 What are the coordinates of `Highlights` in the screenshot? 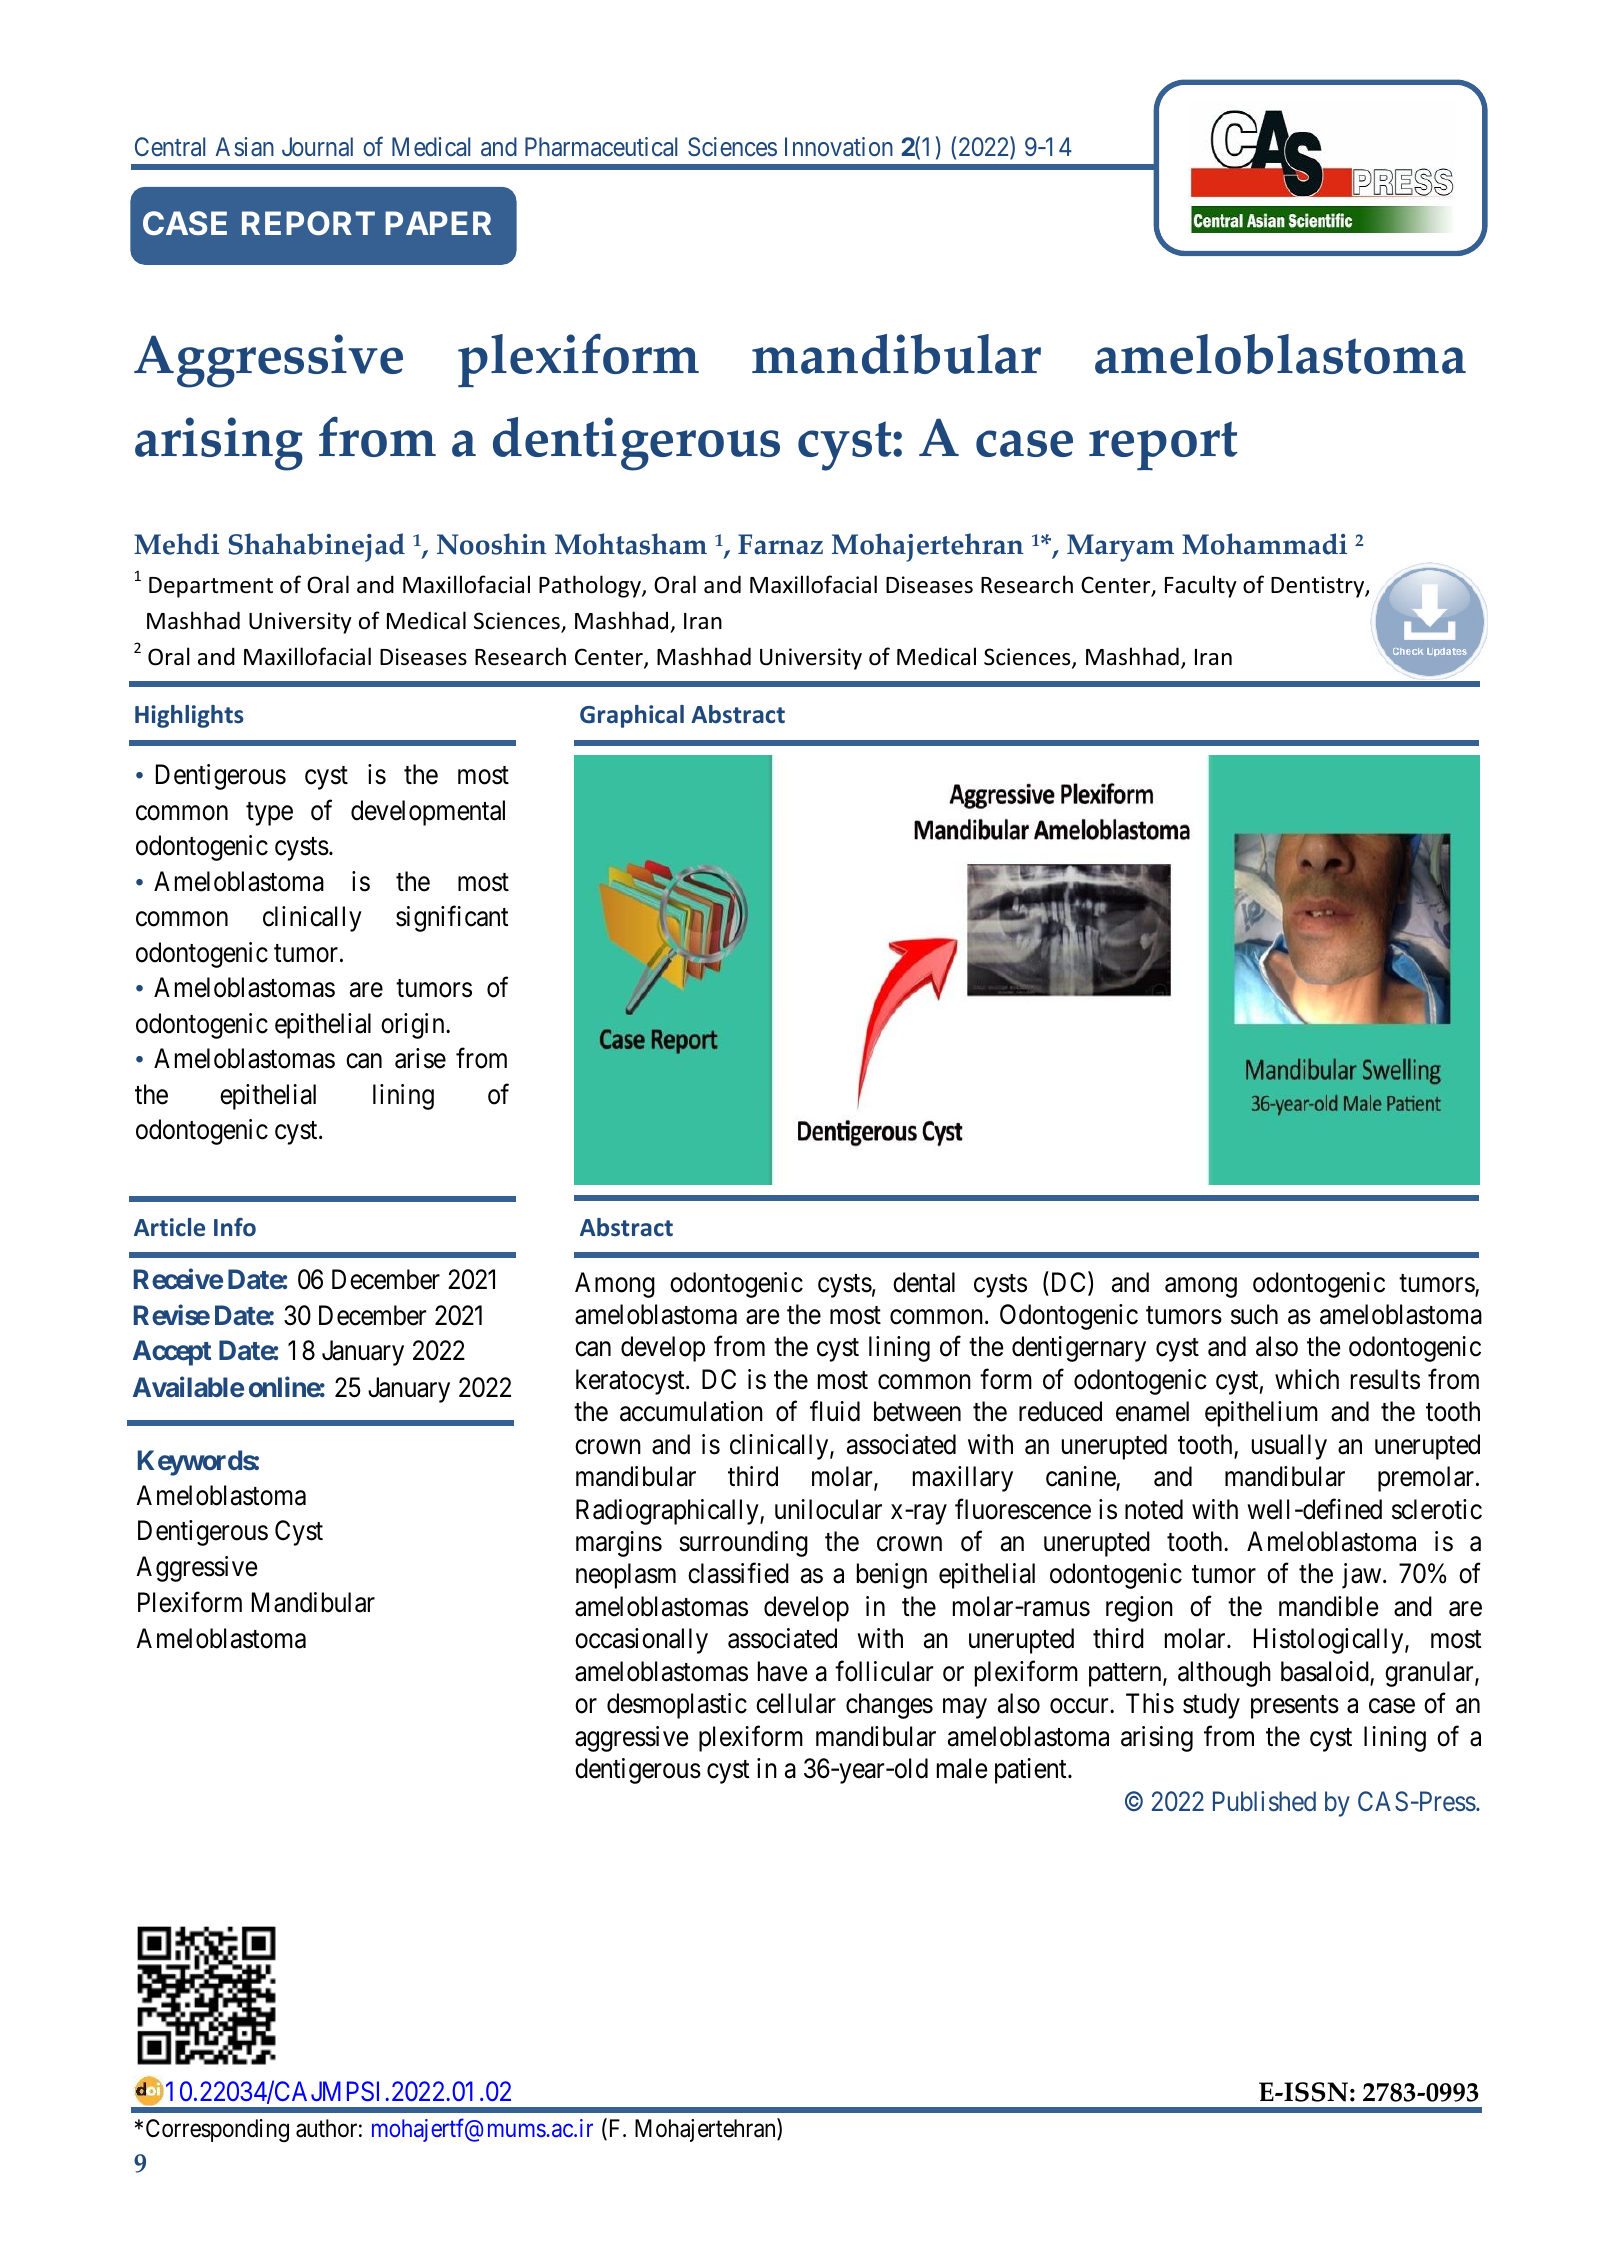 It's located at (189, 716).
